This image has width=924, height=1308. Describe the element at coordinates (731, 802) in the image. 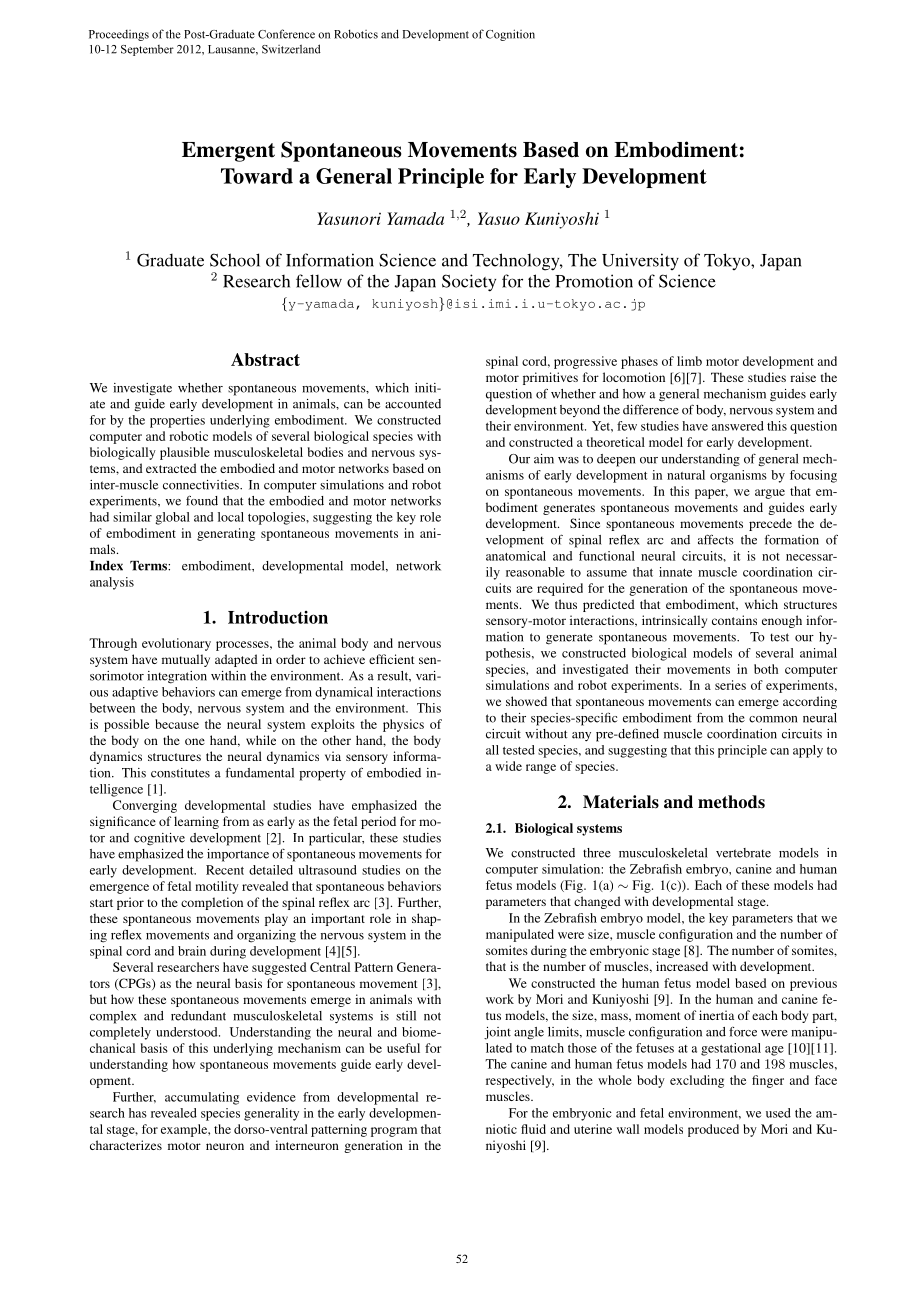

I see `methods` at that location.
